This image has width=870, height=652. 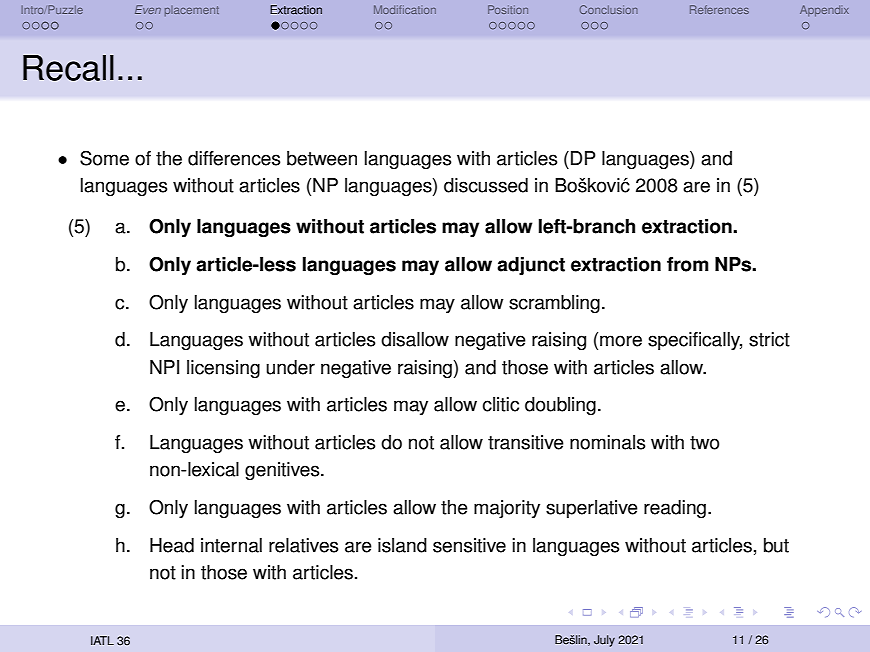 I want to click on Even, so click(x=148, y=9).
